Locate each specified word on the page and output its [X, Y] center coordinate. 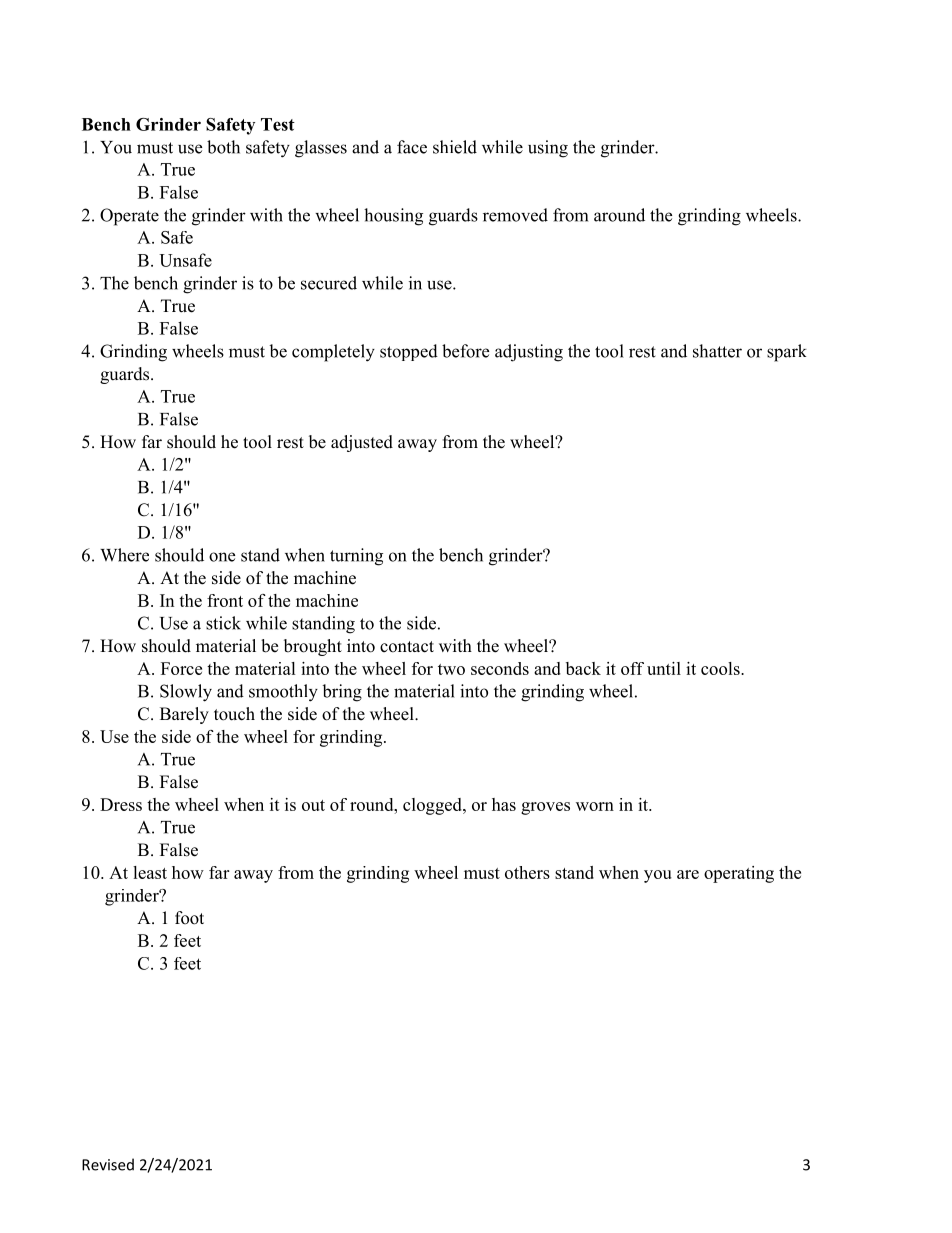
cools [721, 668]
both [223, 147]
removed [515, 215]
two [451, 669]
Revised [108, 1164]
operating [739, 874]
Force [181, 668]
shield [455, 147]
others [527, 872]
